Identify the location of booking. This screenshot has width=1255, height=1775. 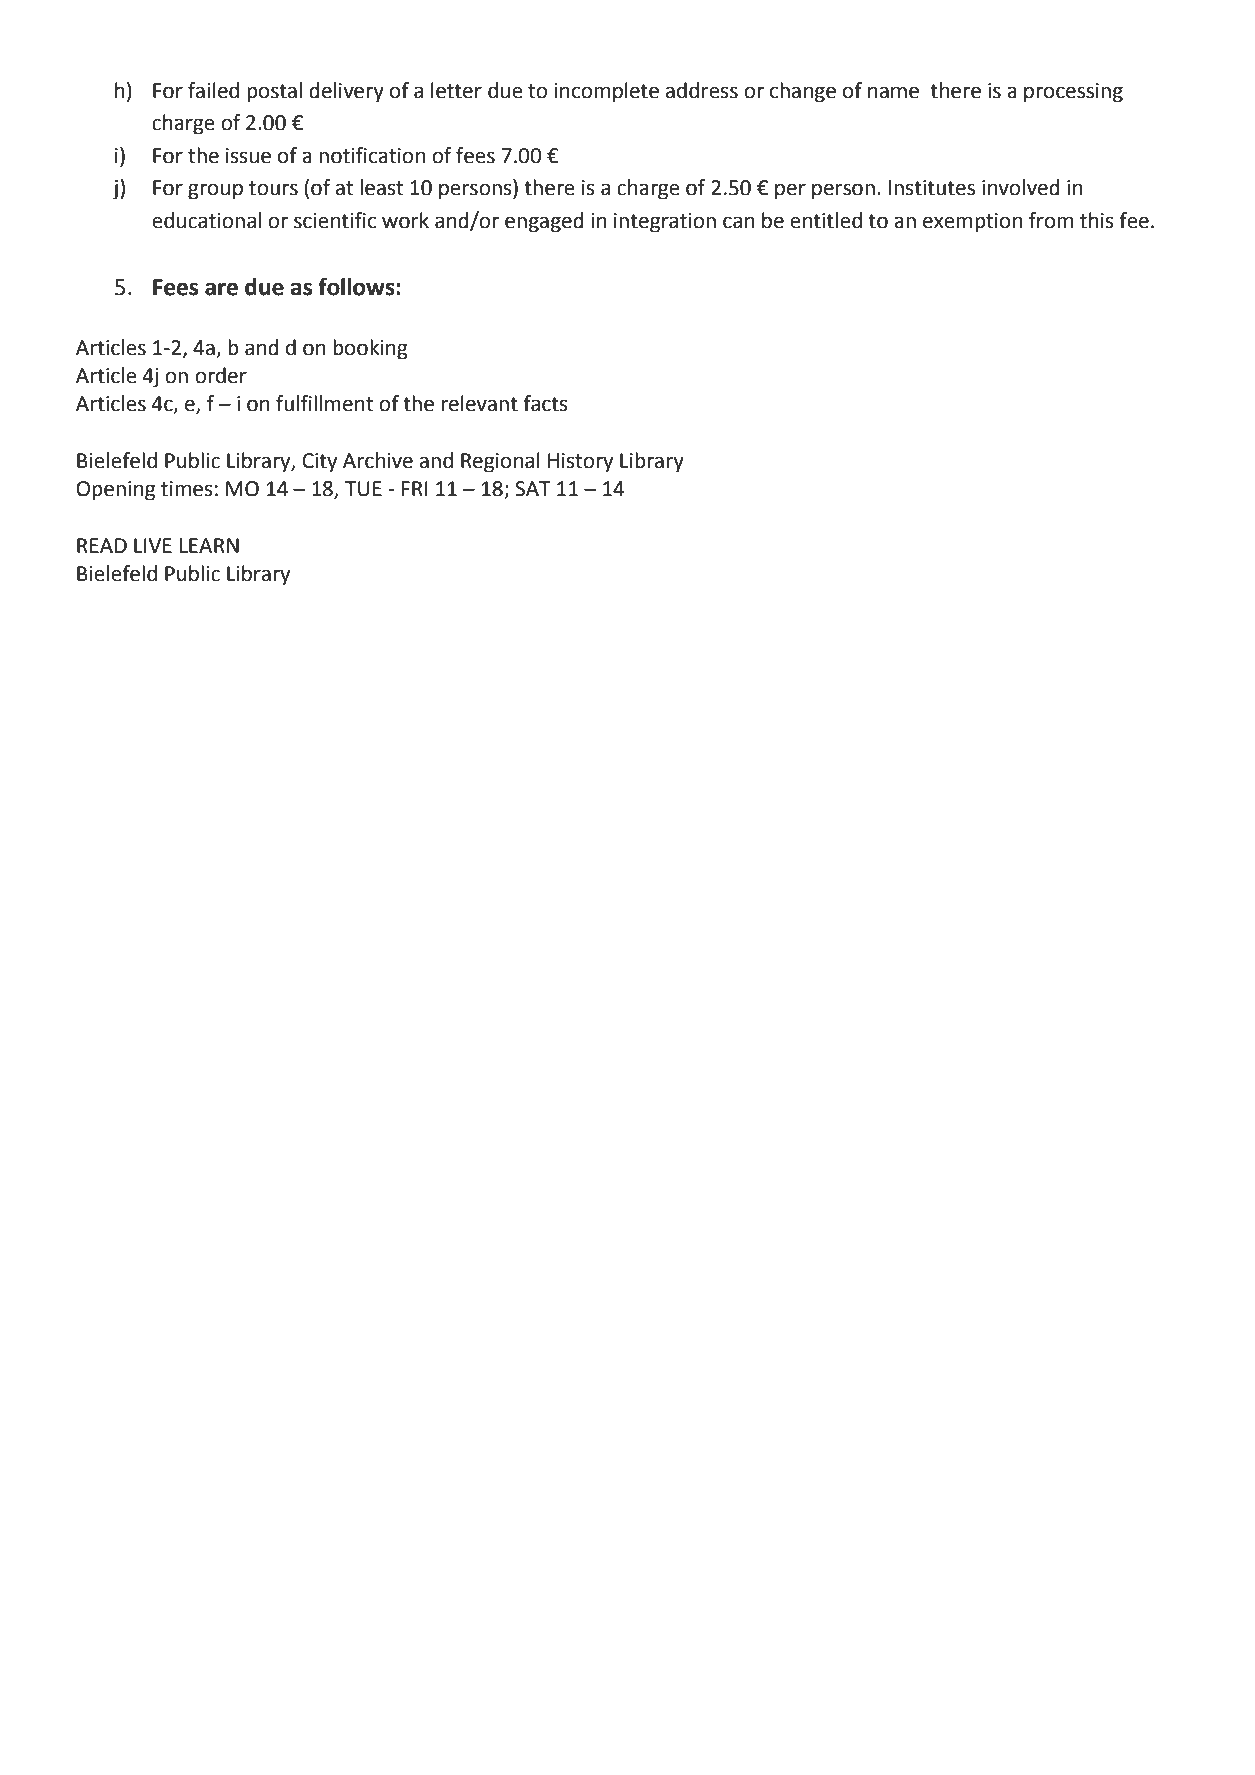
(370, 349).
